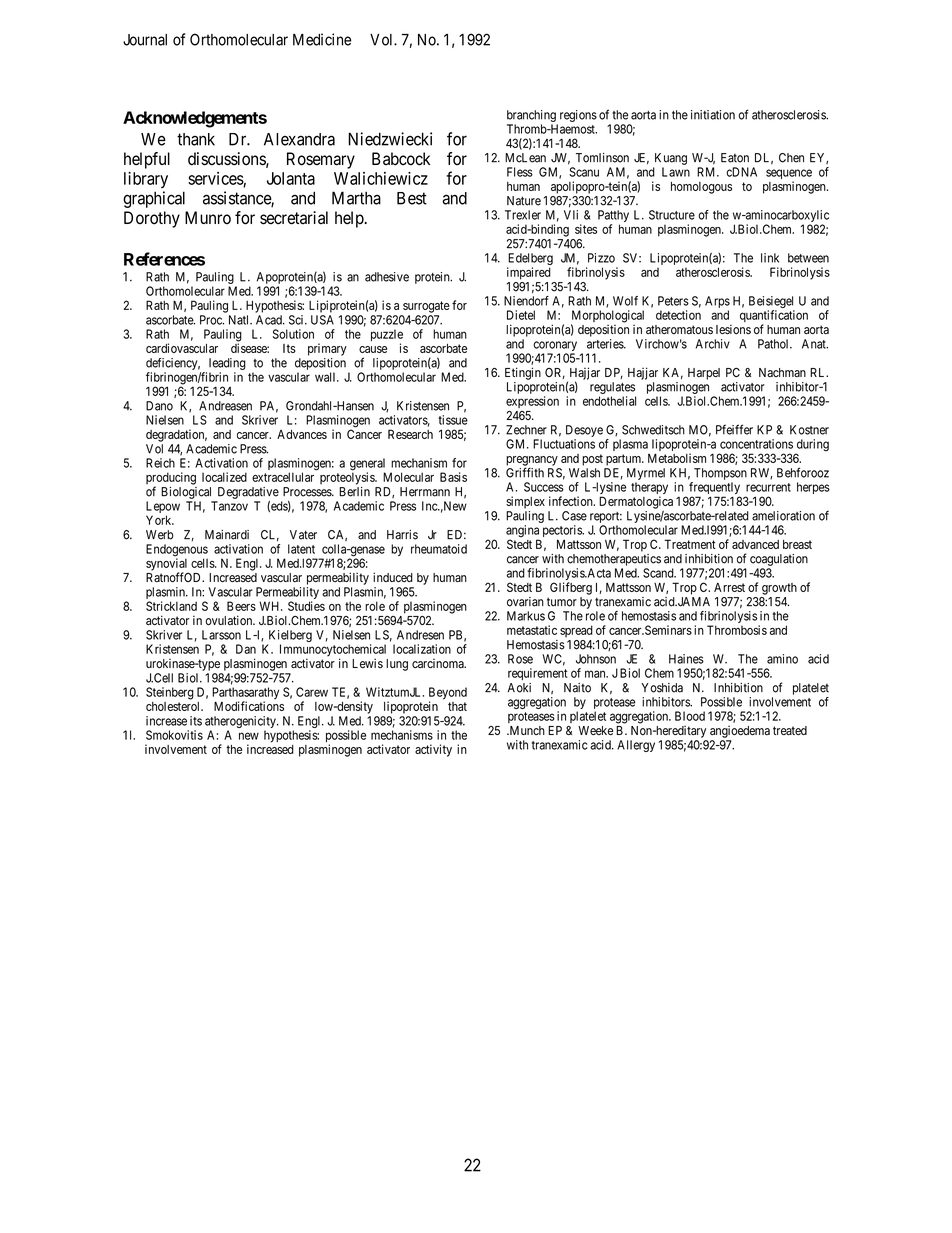 The image size is (952, 1233). Describe the element at coordinates (453, 420) in the screenshot. I see `tissue` at that location.
